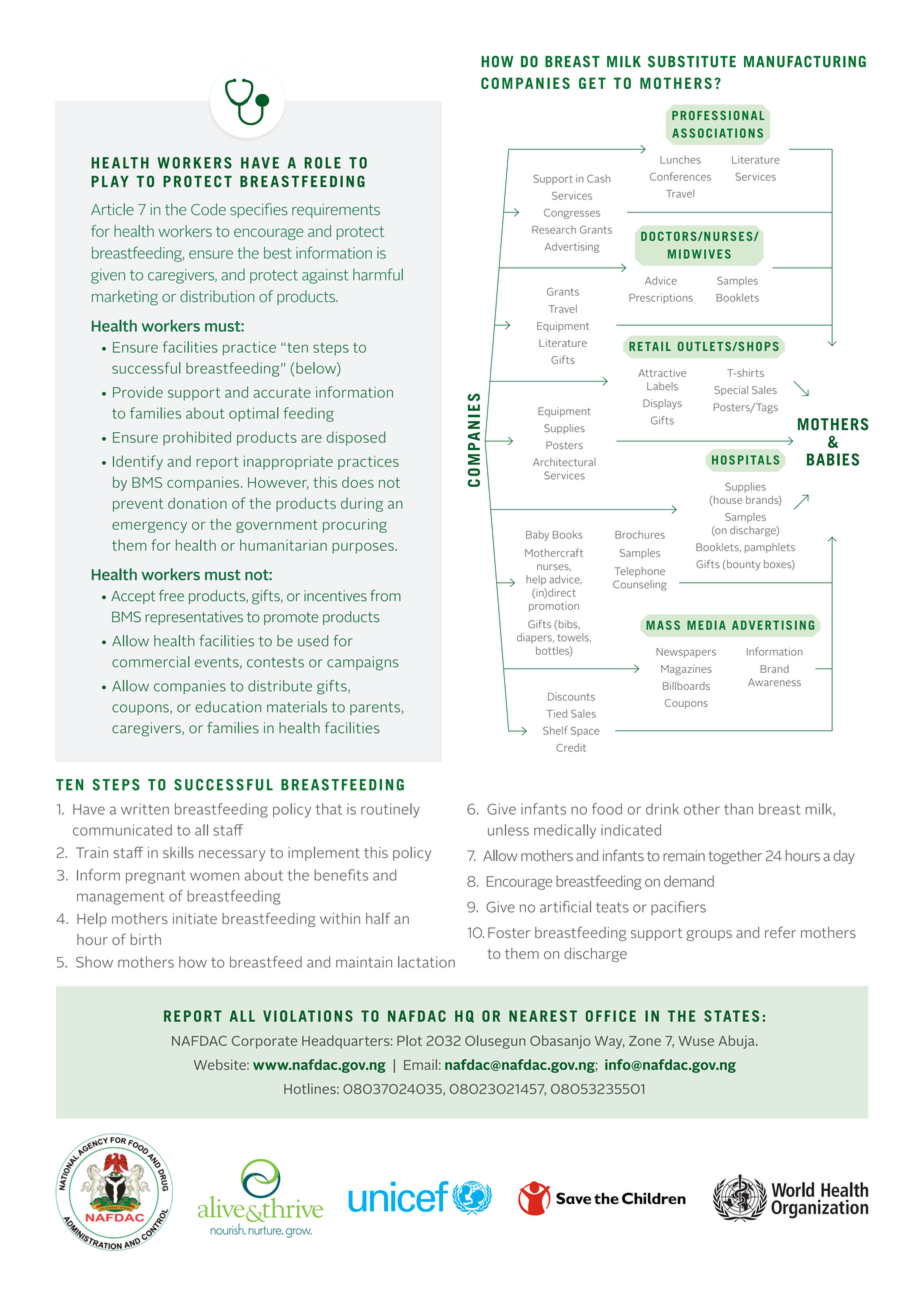  Describe the element at coordinates (537, 535) in the document. I see `Baby` at that location.
